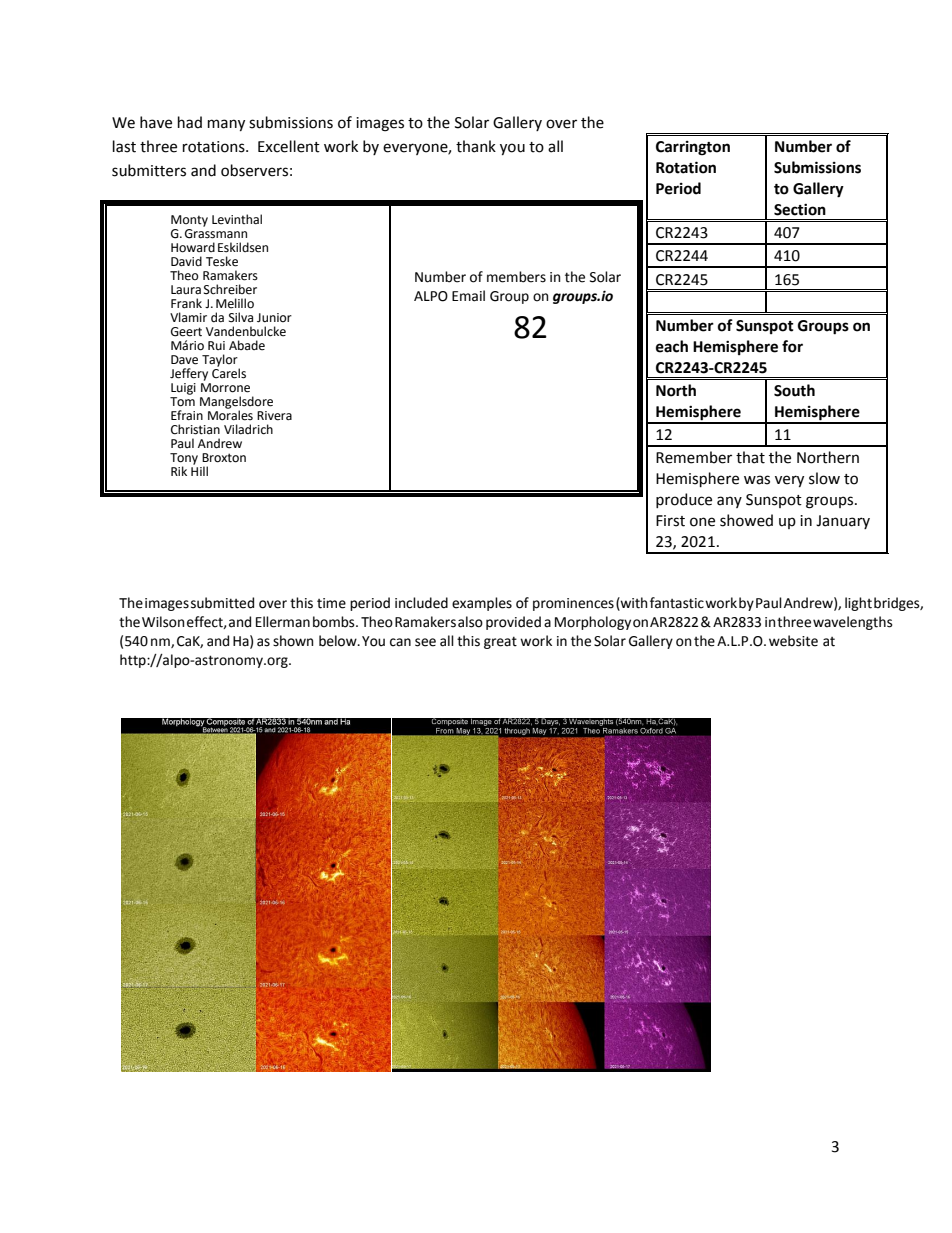 The width and height of the document is (952, 1233). I want to click on each, so click(672, 346).
